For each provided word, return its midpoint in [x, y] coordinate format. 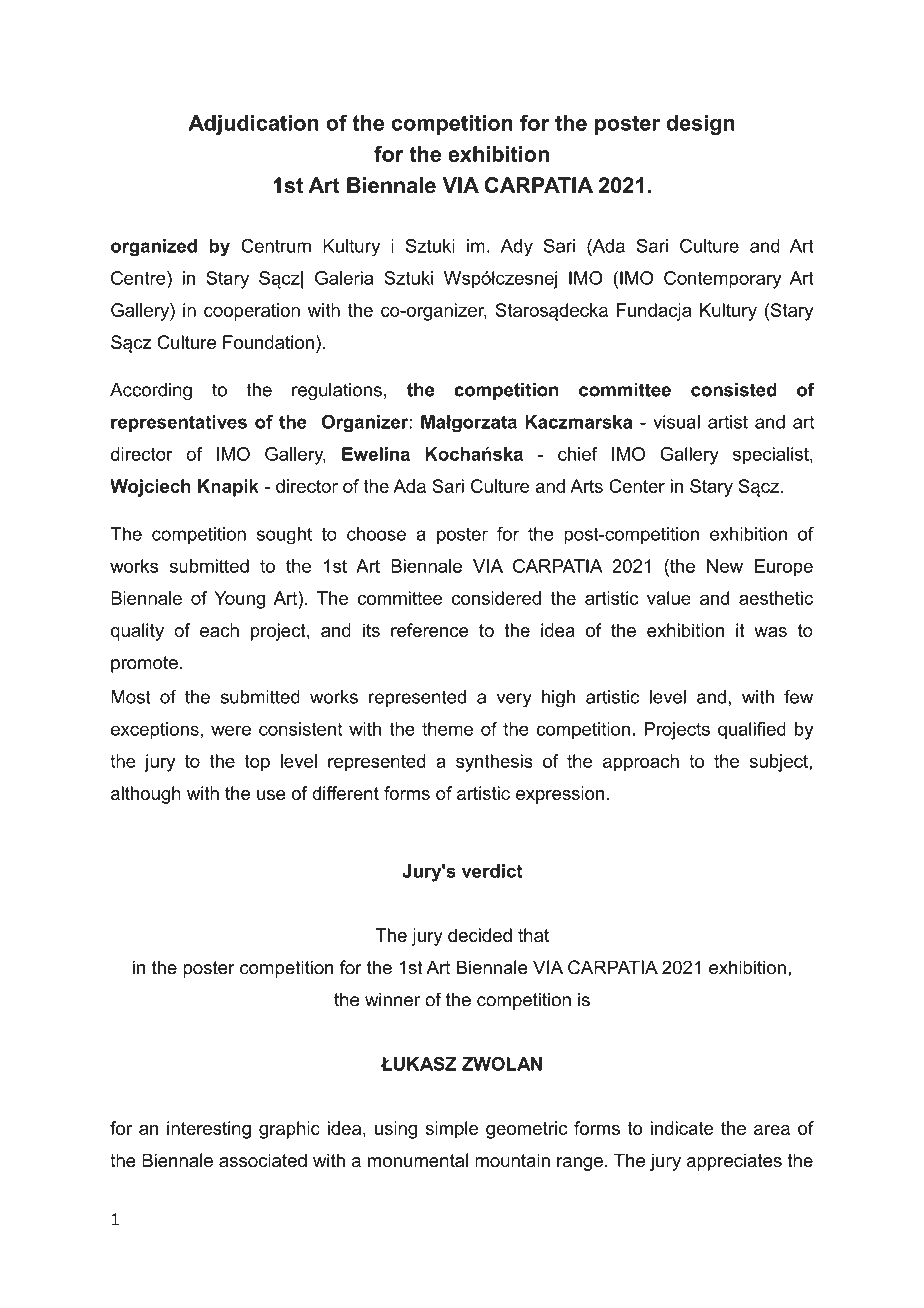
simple [452, 1130]
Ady [517, 248]
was [770, 632]
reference [429, 630]
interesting [209, 1130]
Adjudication [253, 125]
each [219, 630]
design [700, 125]
